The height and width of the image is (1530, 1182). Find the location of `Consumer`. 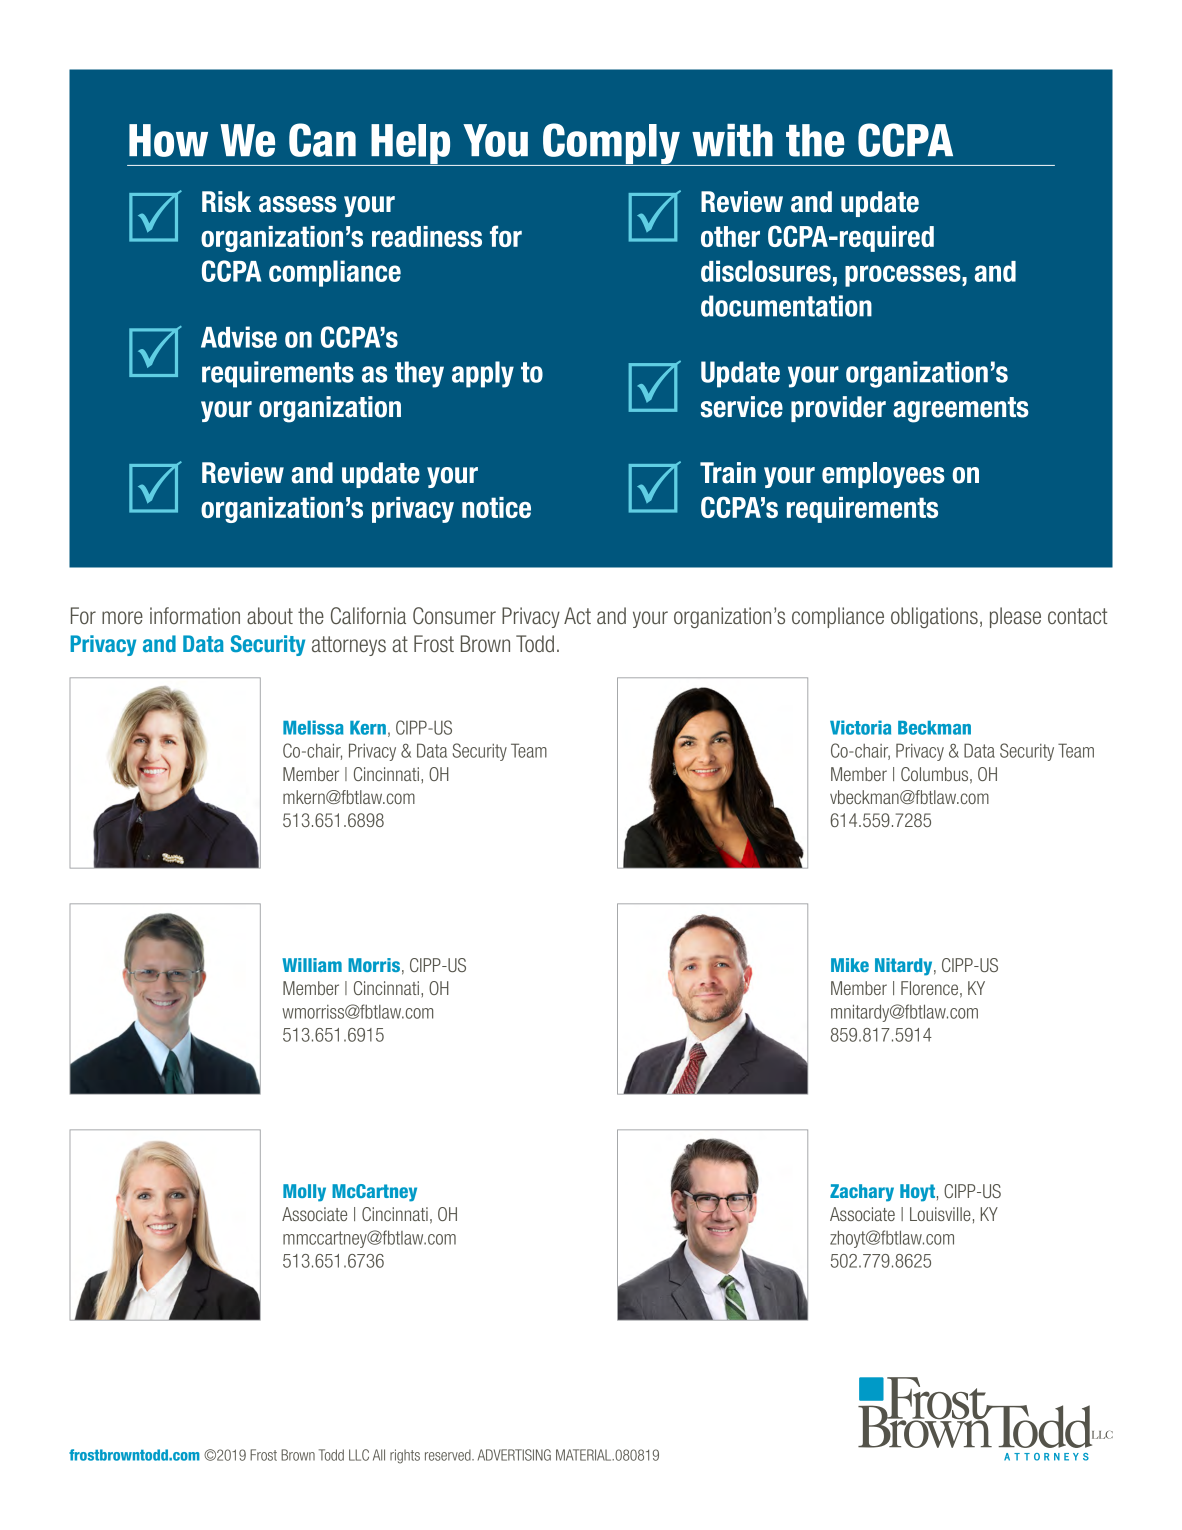

Consumer is located at coordinates (454, 615).
